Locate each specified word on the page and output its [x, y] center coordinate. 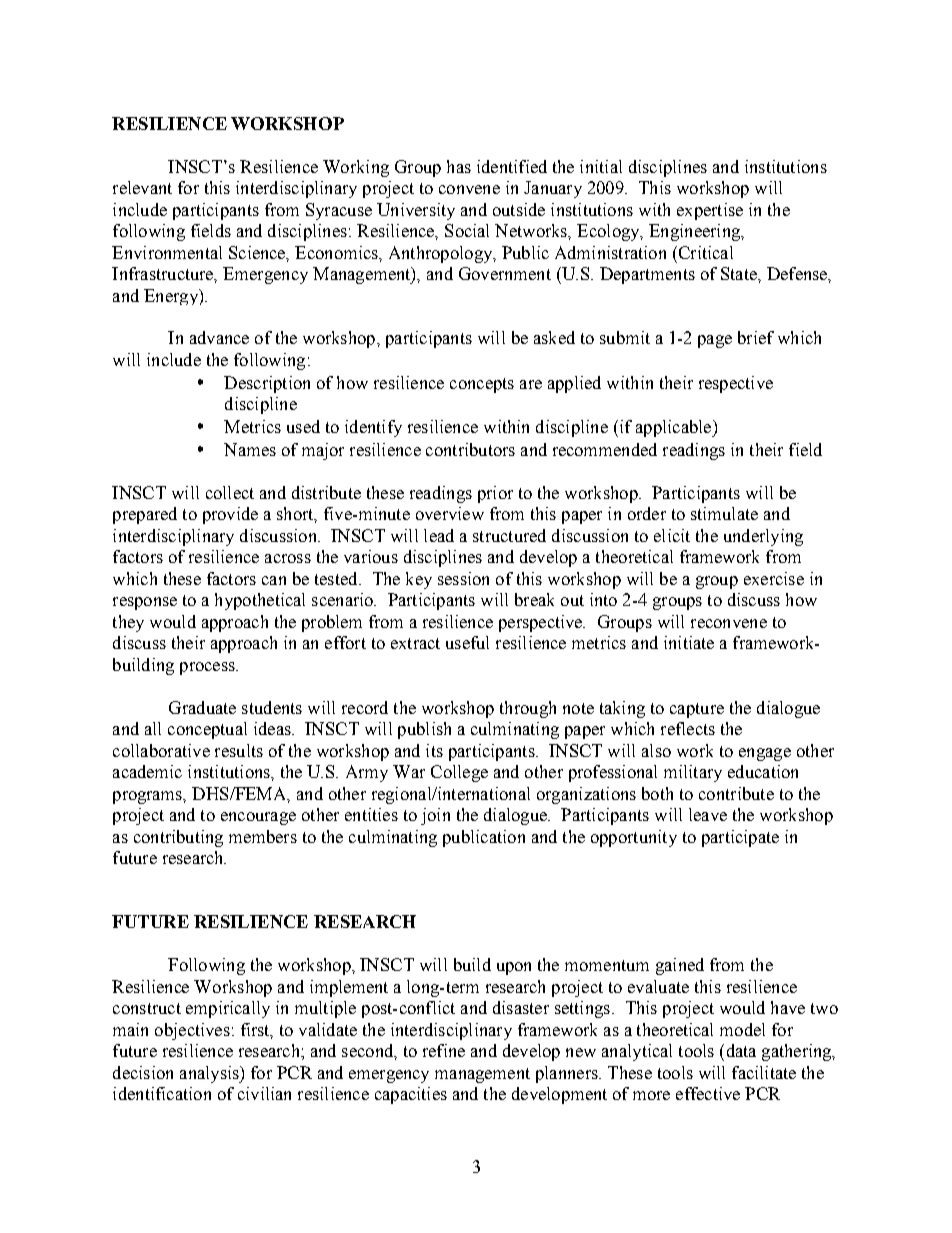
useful [467, 642]
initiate [689, 642]
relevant [142, 187]
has [459, 166]
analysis [210, 1074]
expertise [710, 211]
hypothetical [260, 601]
